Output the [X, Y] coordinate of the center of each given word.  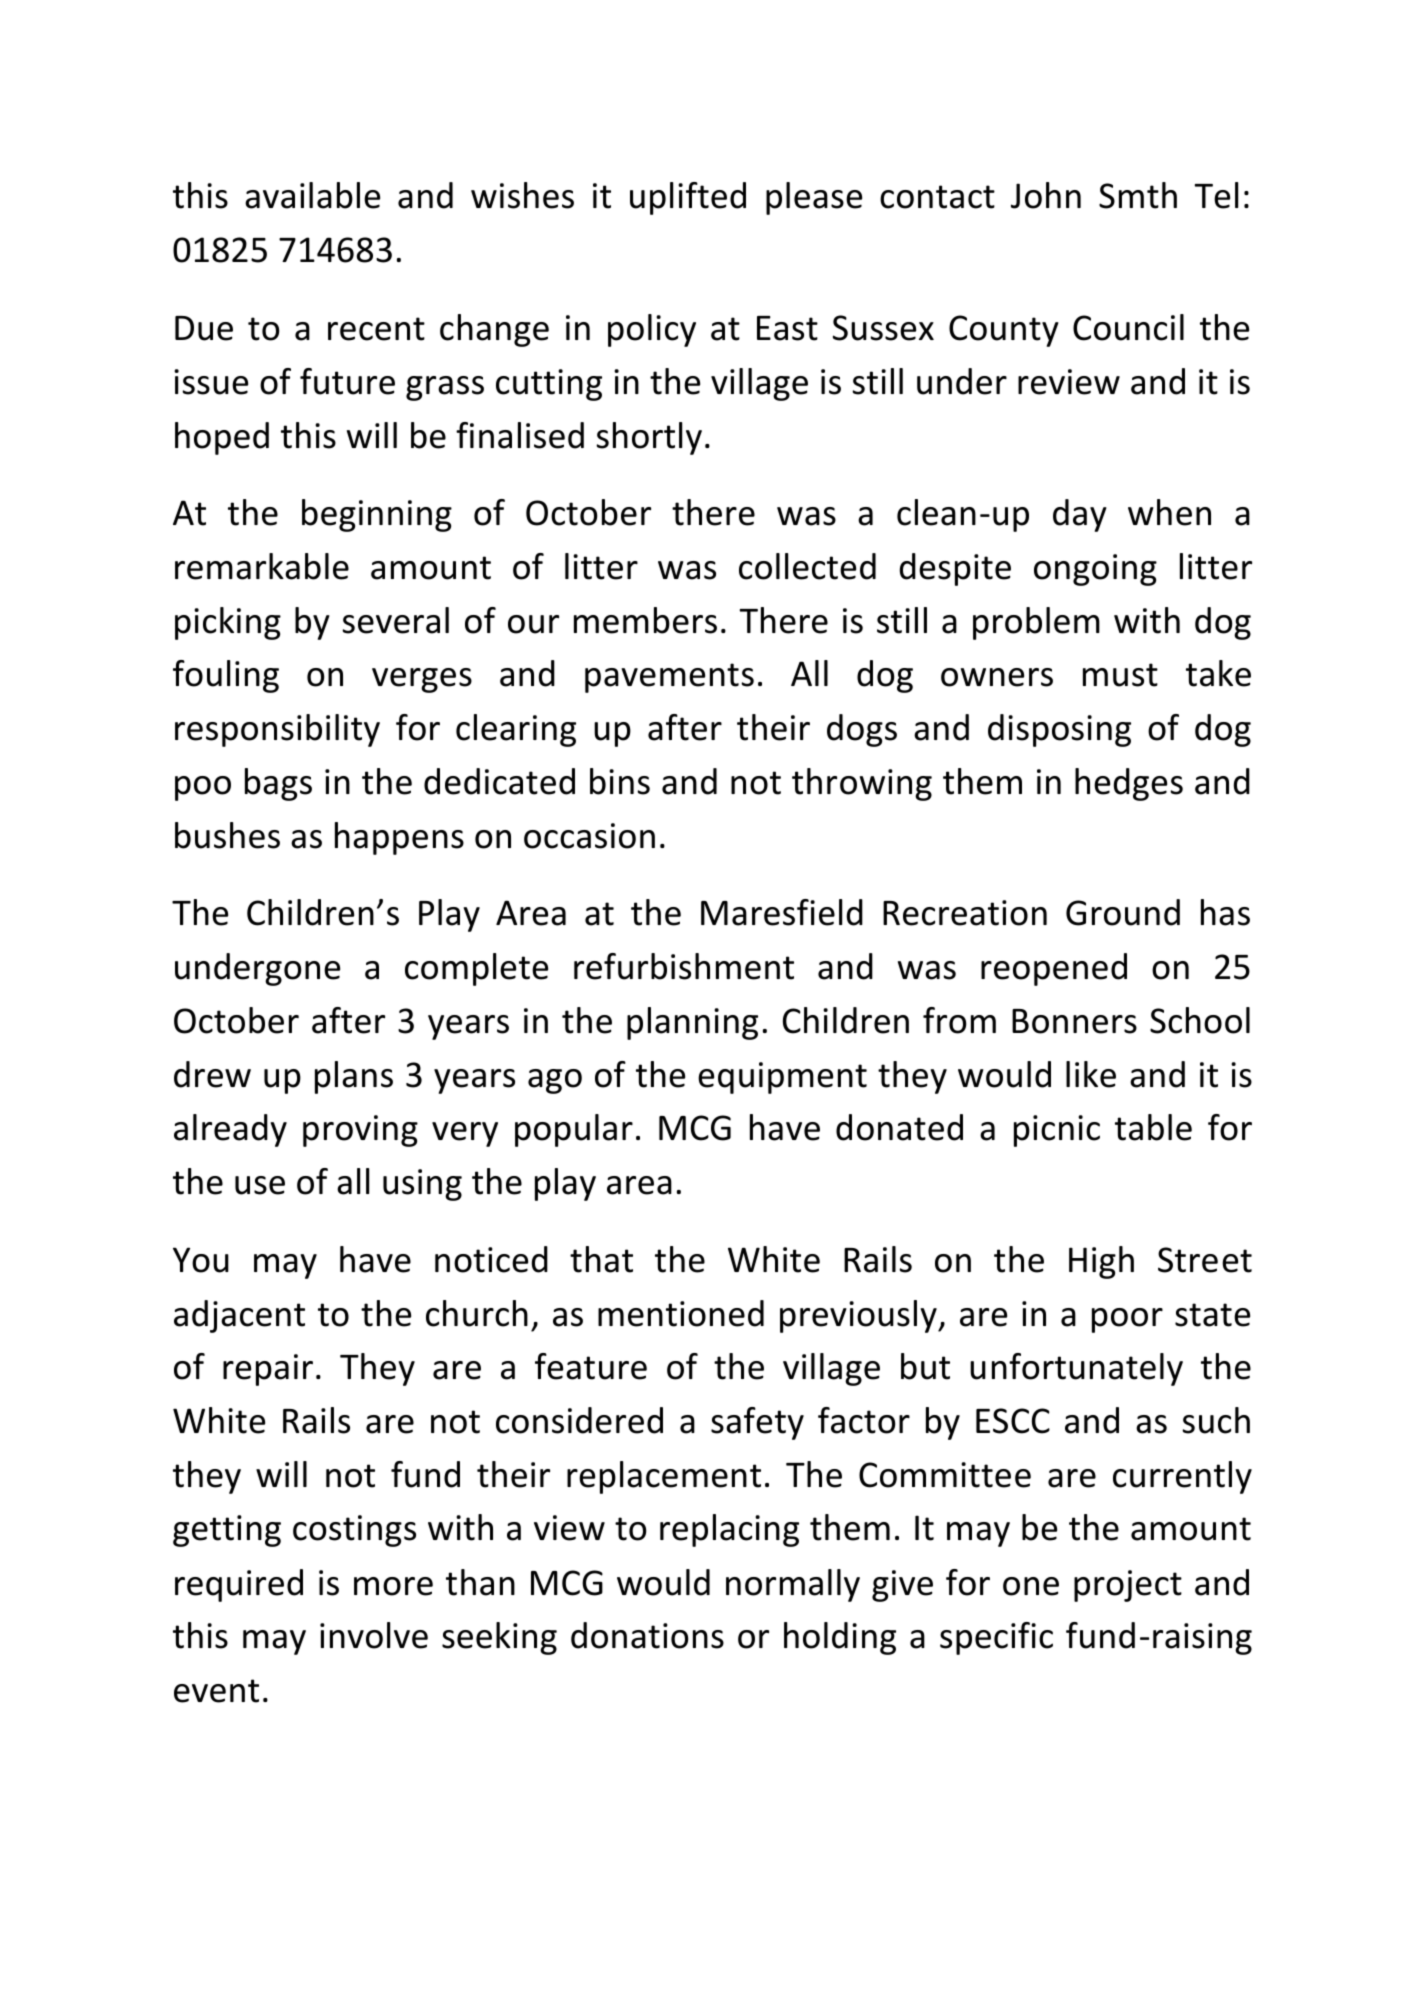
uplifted [688, 198]
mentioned [681, 1313]
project [1128, 1586]
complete [476, 969]
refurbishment [684, 966]
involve [374, 1635]
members [645, 620]
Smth [1138, 195]
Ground [1123, 912]
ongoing [1095, 570]
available [312, 195]
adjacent [239, 1316]
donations [647, 1635]
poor [1127, 1320]
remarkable [262, 566]
